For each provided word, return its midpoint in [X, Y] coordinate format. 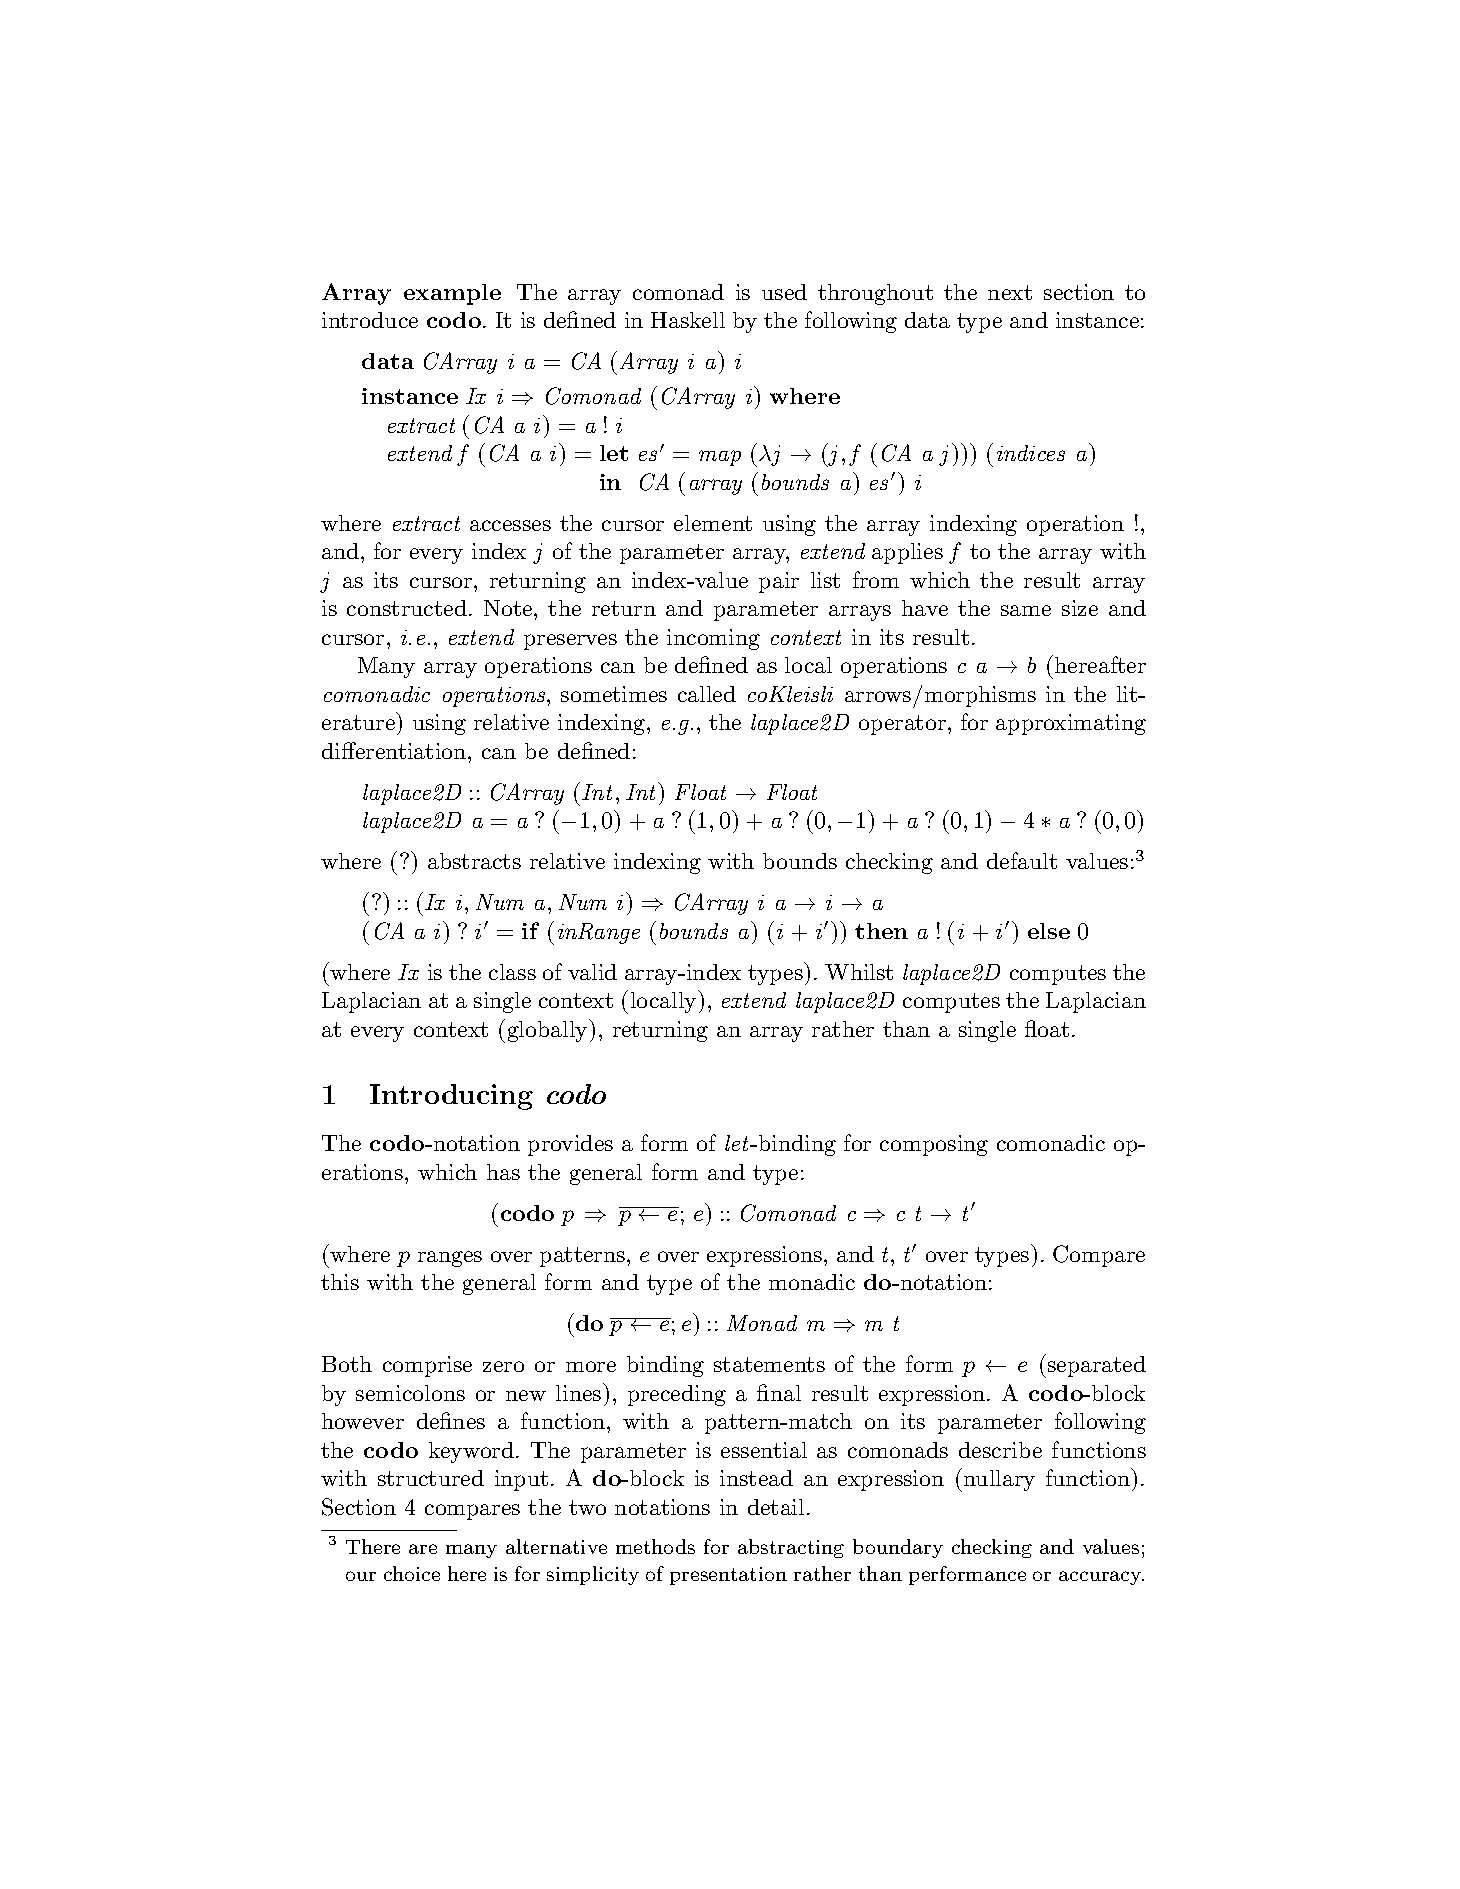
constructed [407, 608]
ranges [450, 1259]
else [1049, 931]
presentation [728, 1576]
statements [769, 1364]
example [452, 294]
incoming [713, 639]
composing [934, 1145]
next [1010, 292]
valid [592, 972]
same [1026, 610]
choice [412, 1573]
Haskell [688, 320]
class [512, 972]
